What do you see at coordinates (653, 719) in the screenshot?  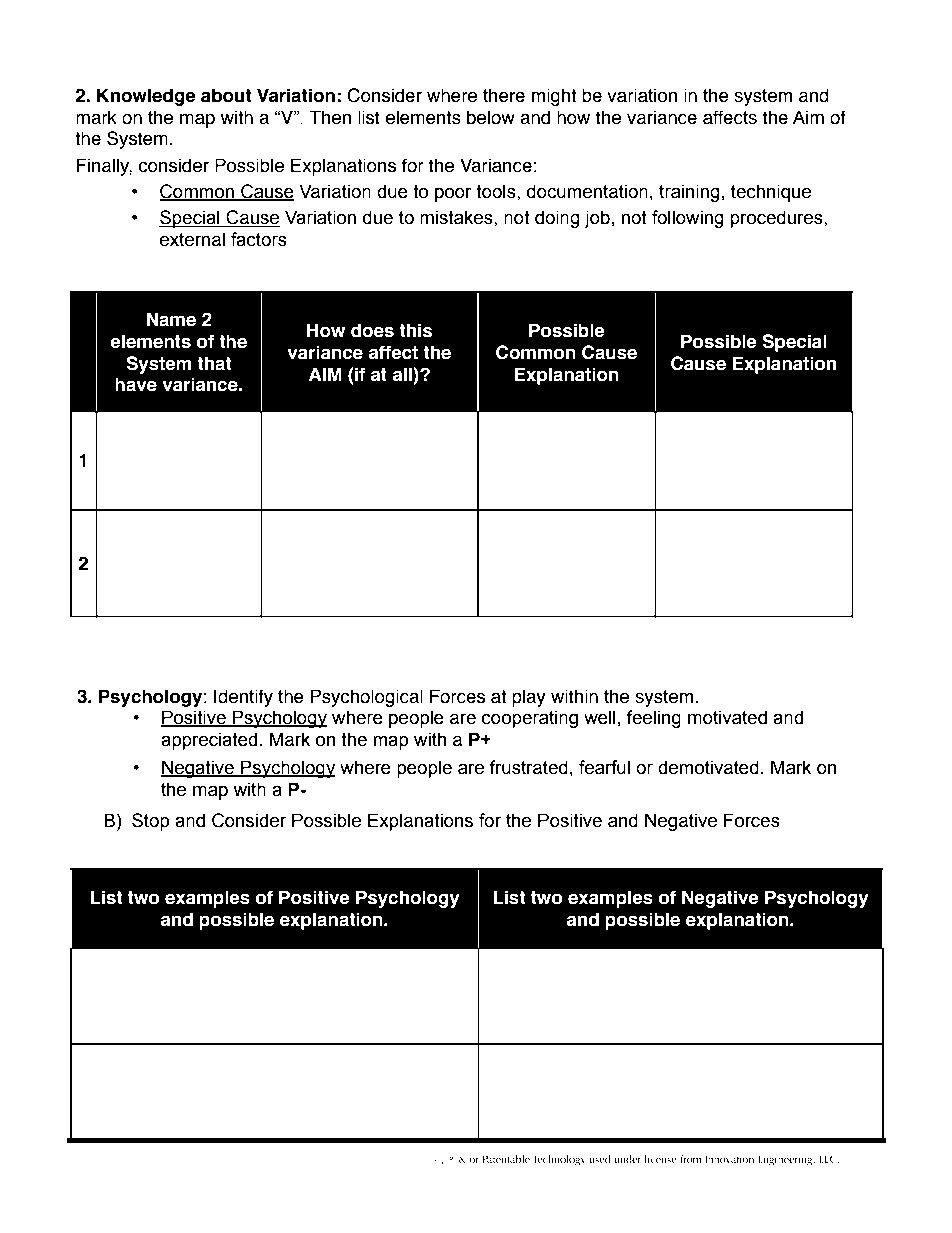 I see `feeling` at bounding box center [653, 719].
